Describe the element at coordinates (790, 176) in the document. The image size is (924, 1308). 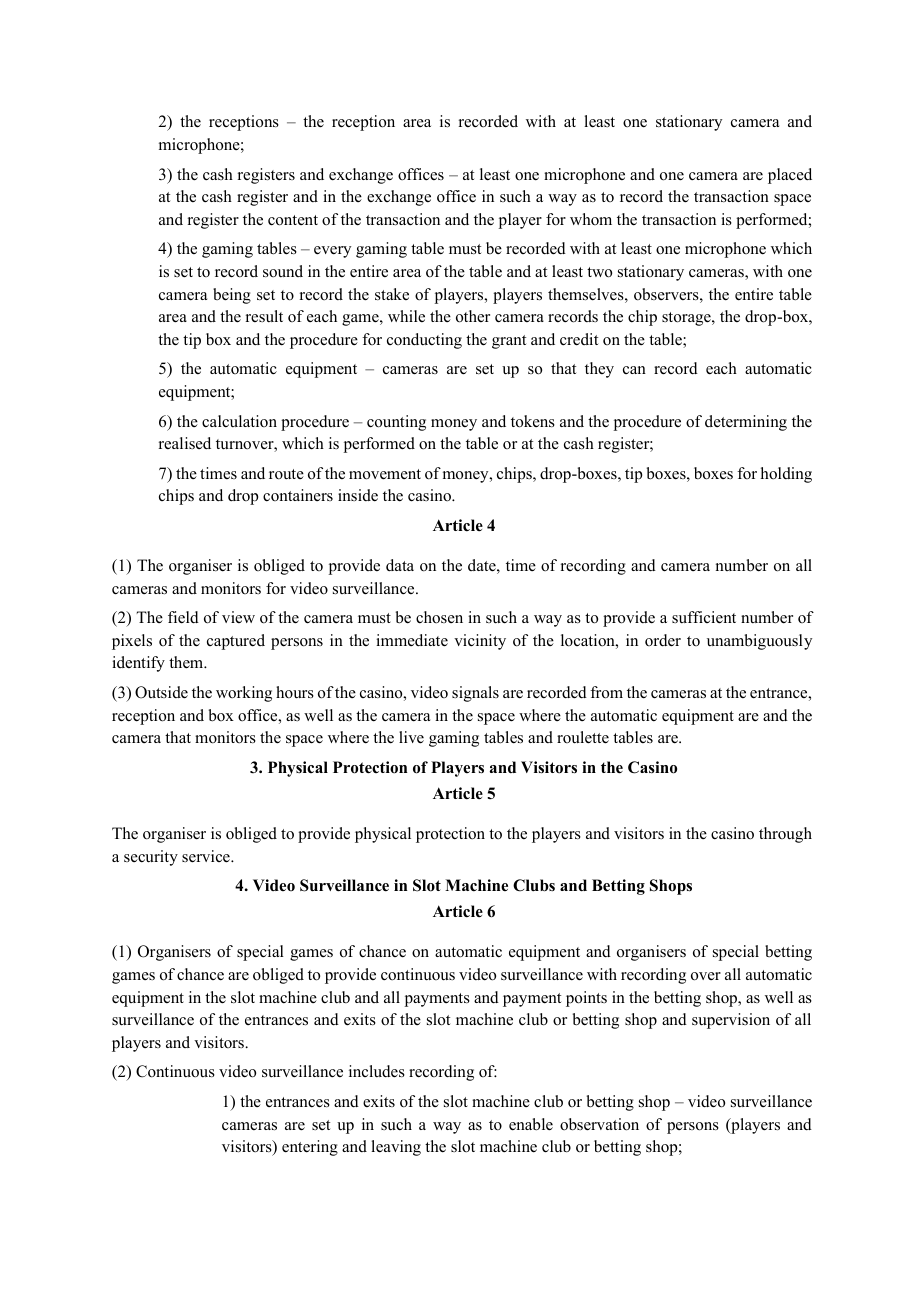
I see `placed` at that location.
